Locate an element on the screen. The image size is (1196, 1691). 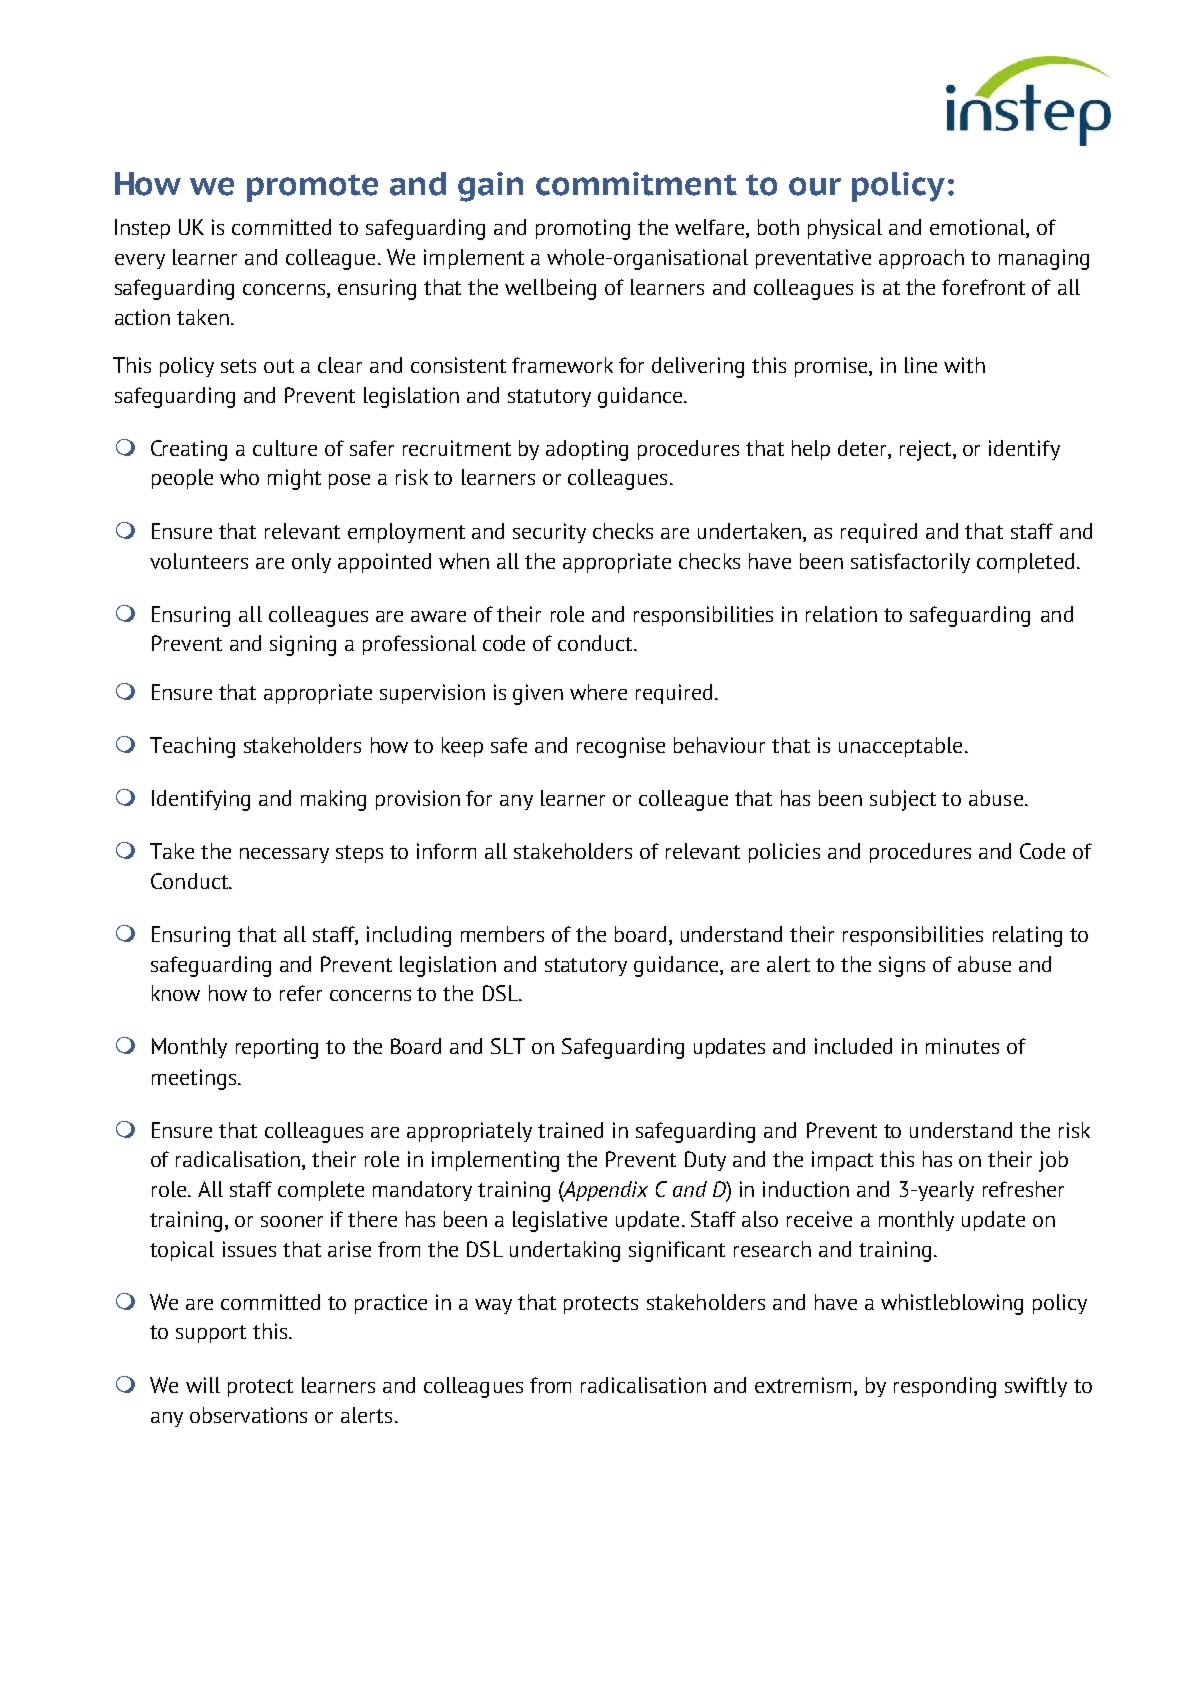
recognise is located at coordinates (621, 747).
